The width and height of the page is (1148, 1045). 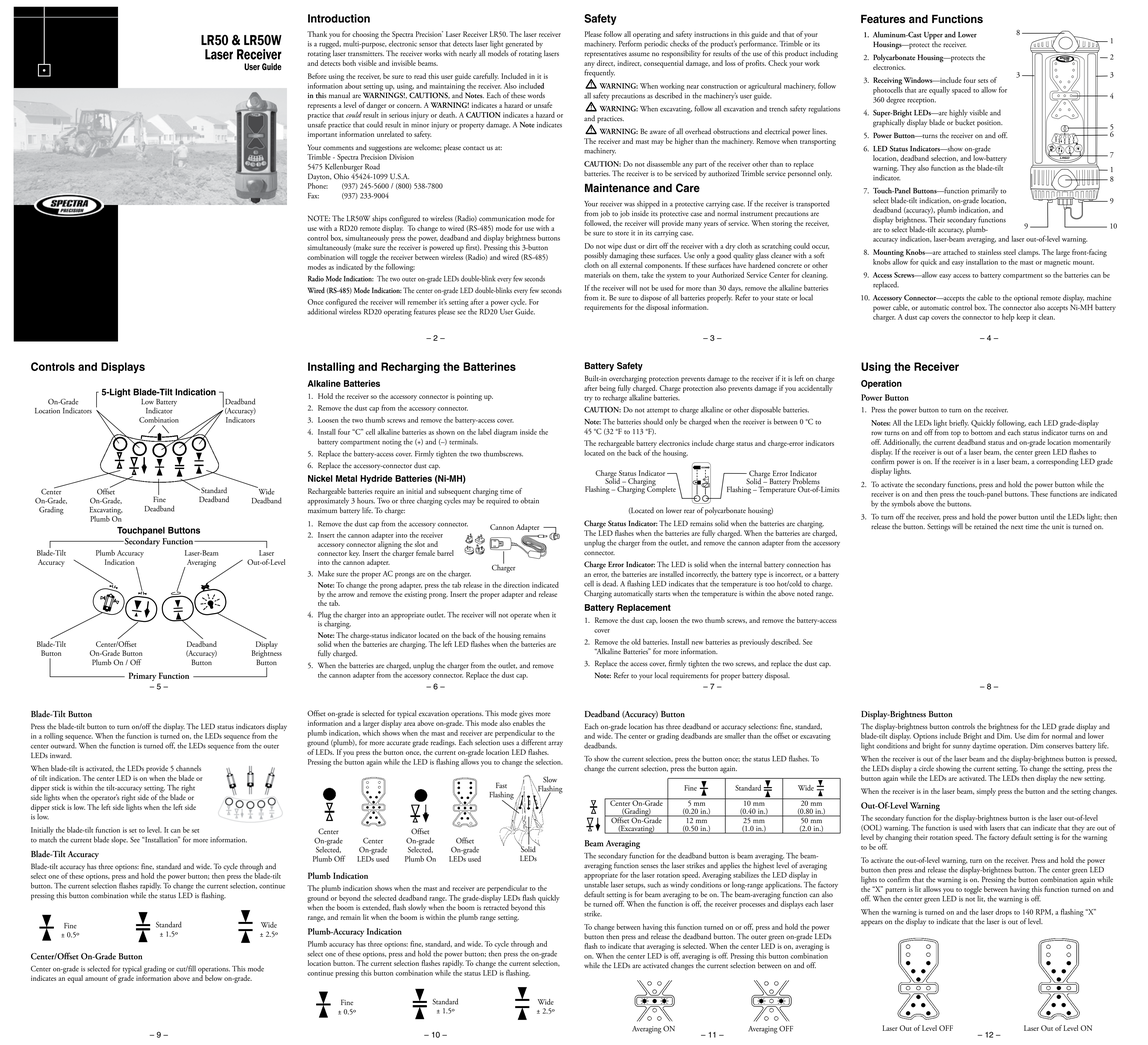 What do you see at coordinates (213, 978) in the page?
I see `below` at bounding box center [213, 978].
